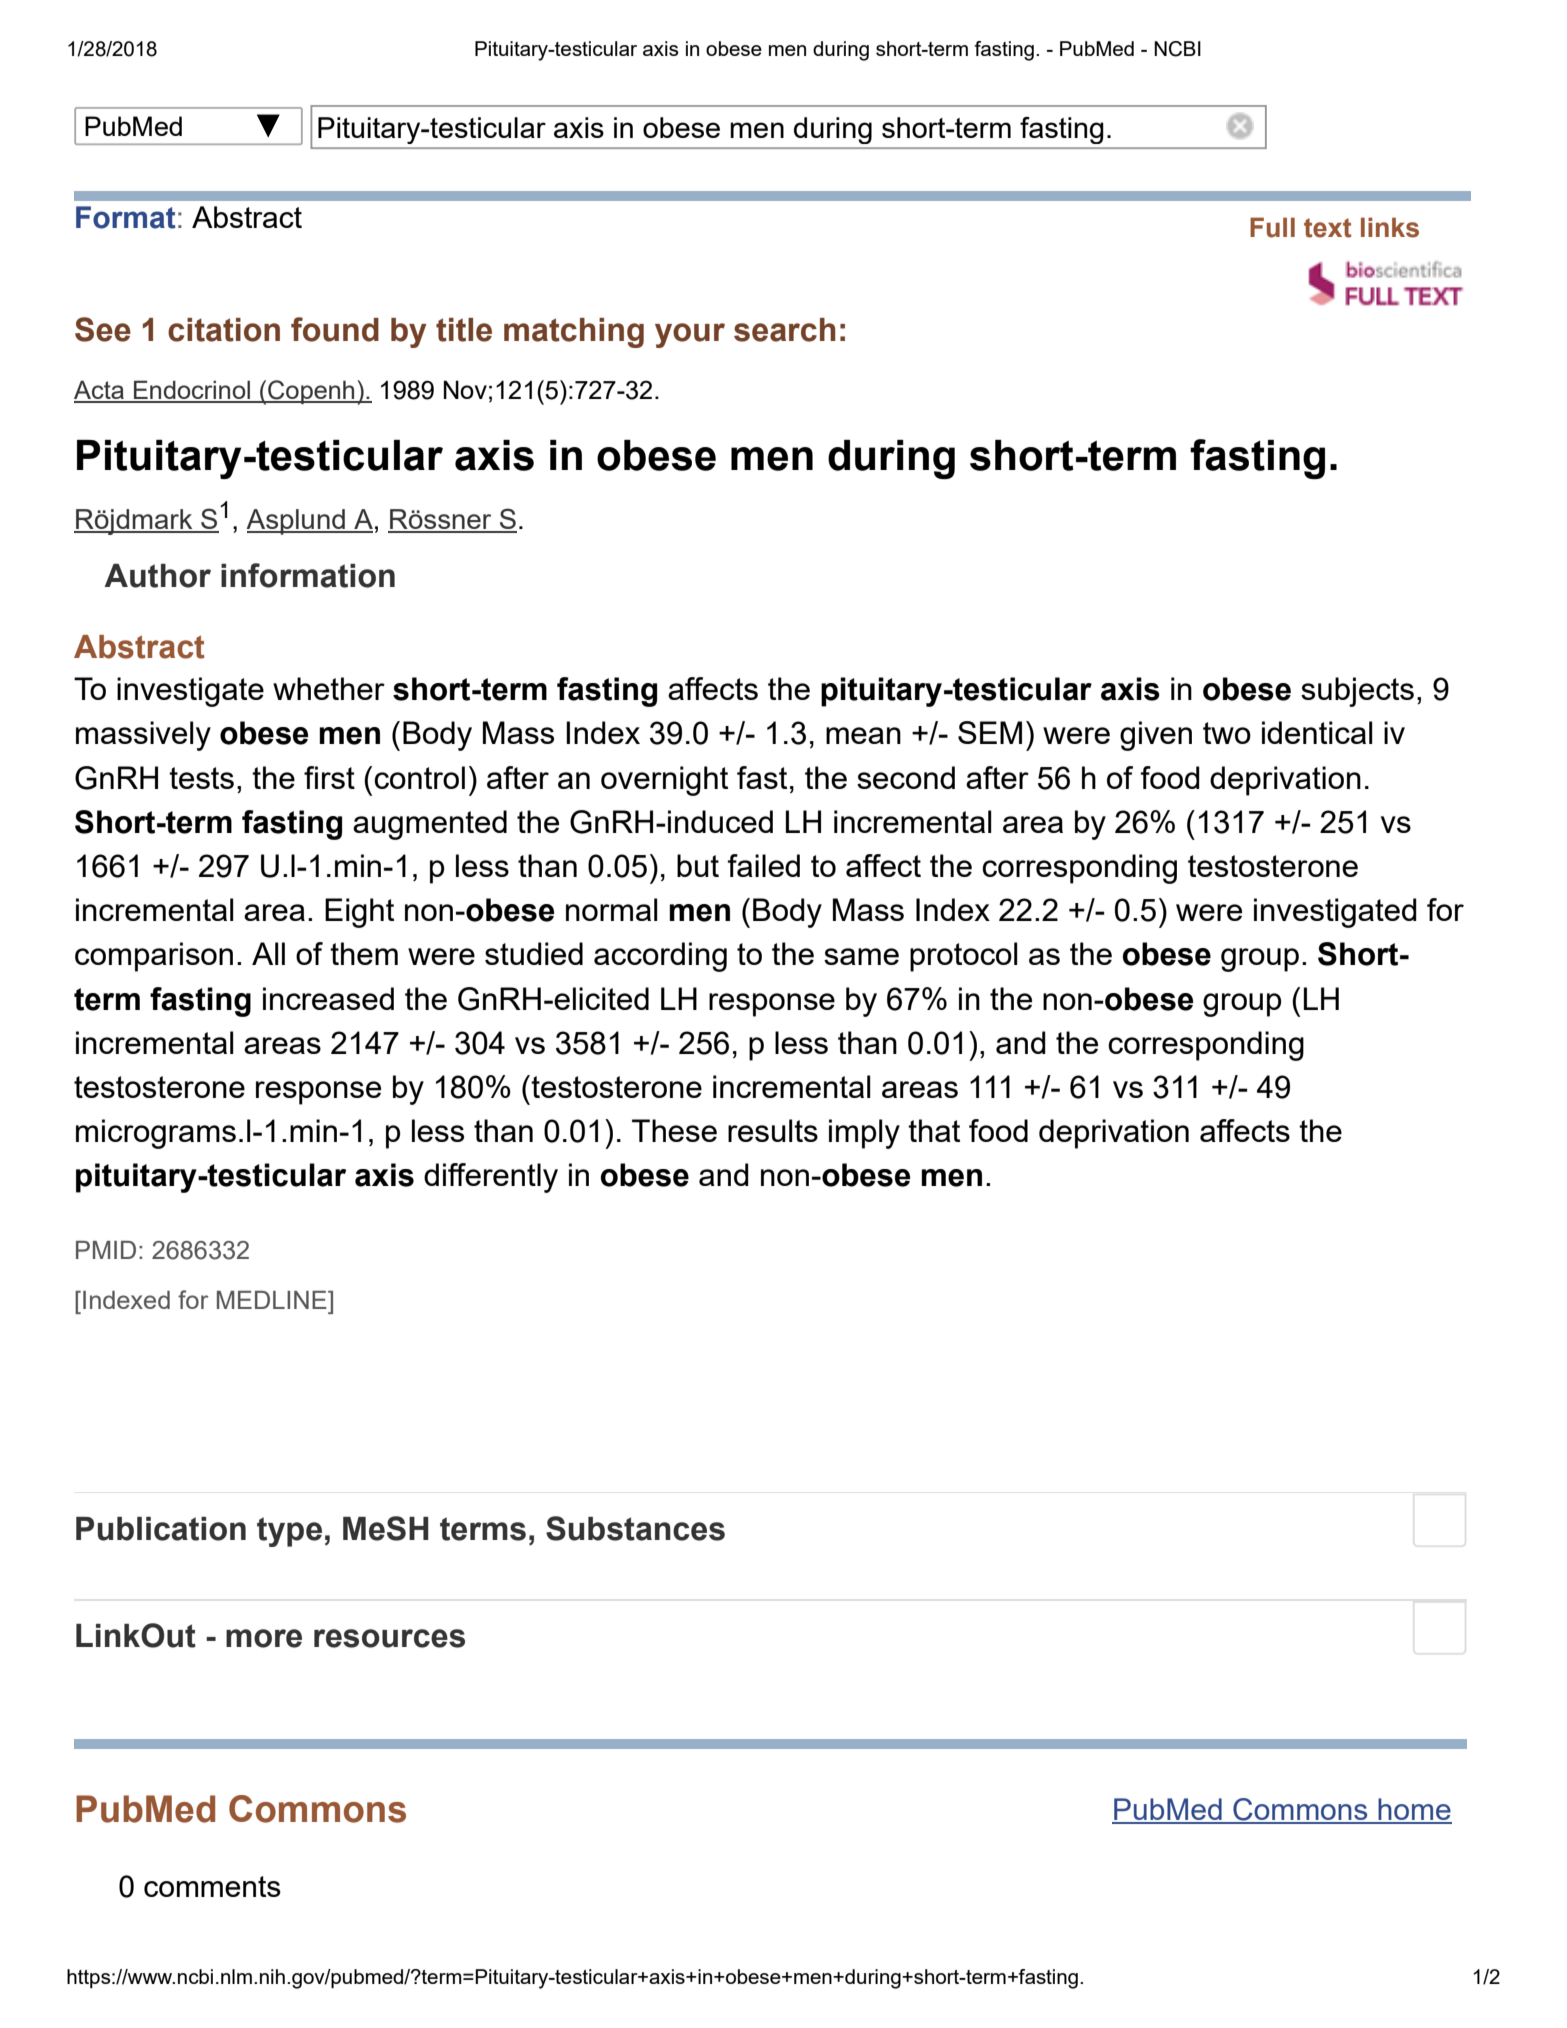 The image size is (1567, 2028). I want to click on two, so click(1227, 733).
